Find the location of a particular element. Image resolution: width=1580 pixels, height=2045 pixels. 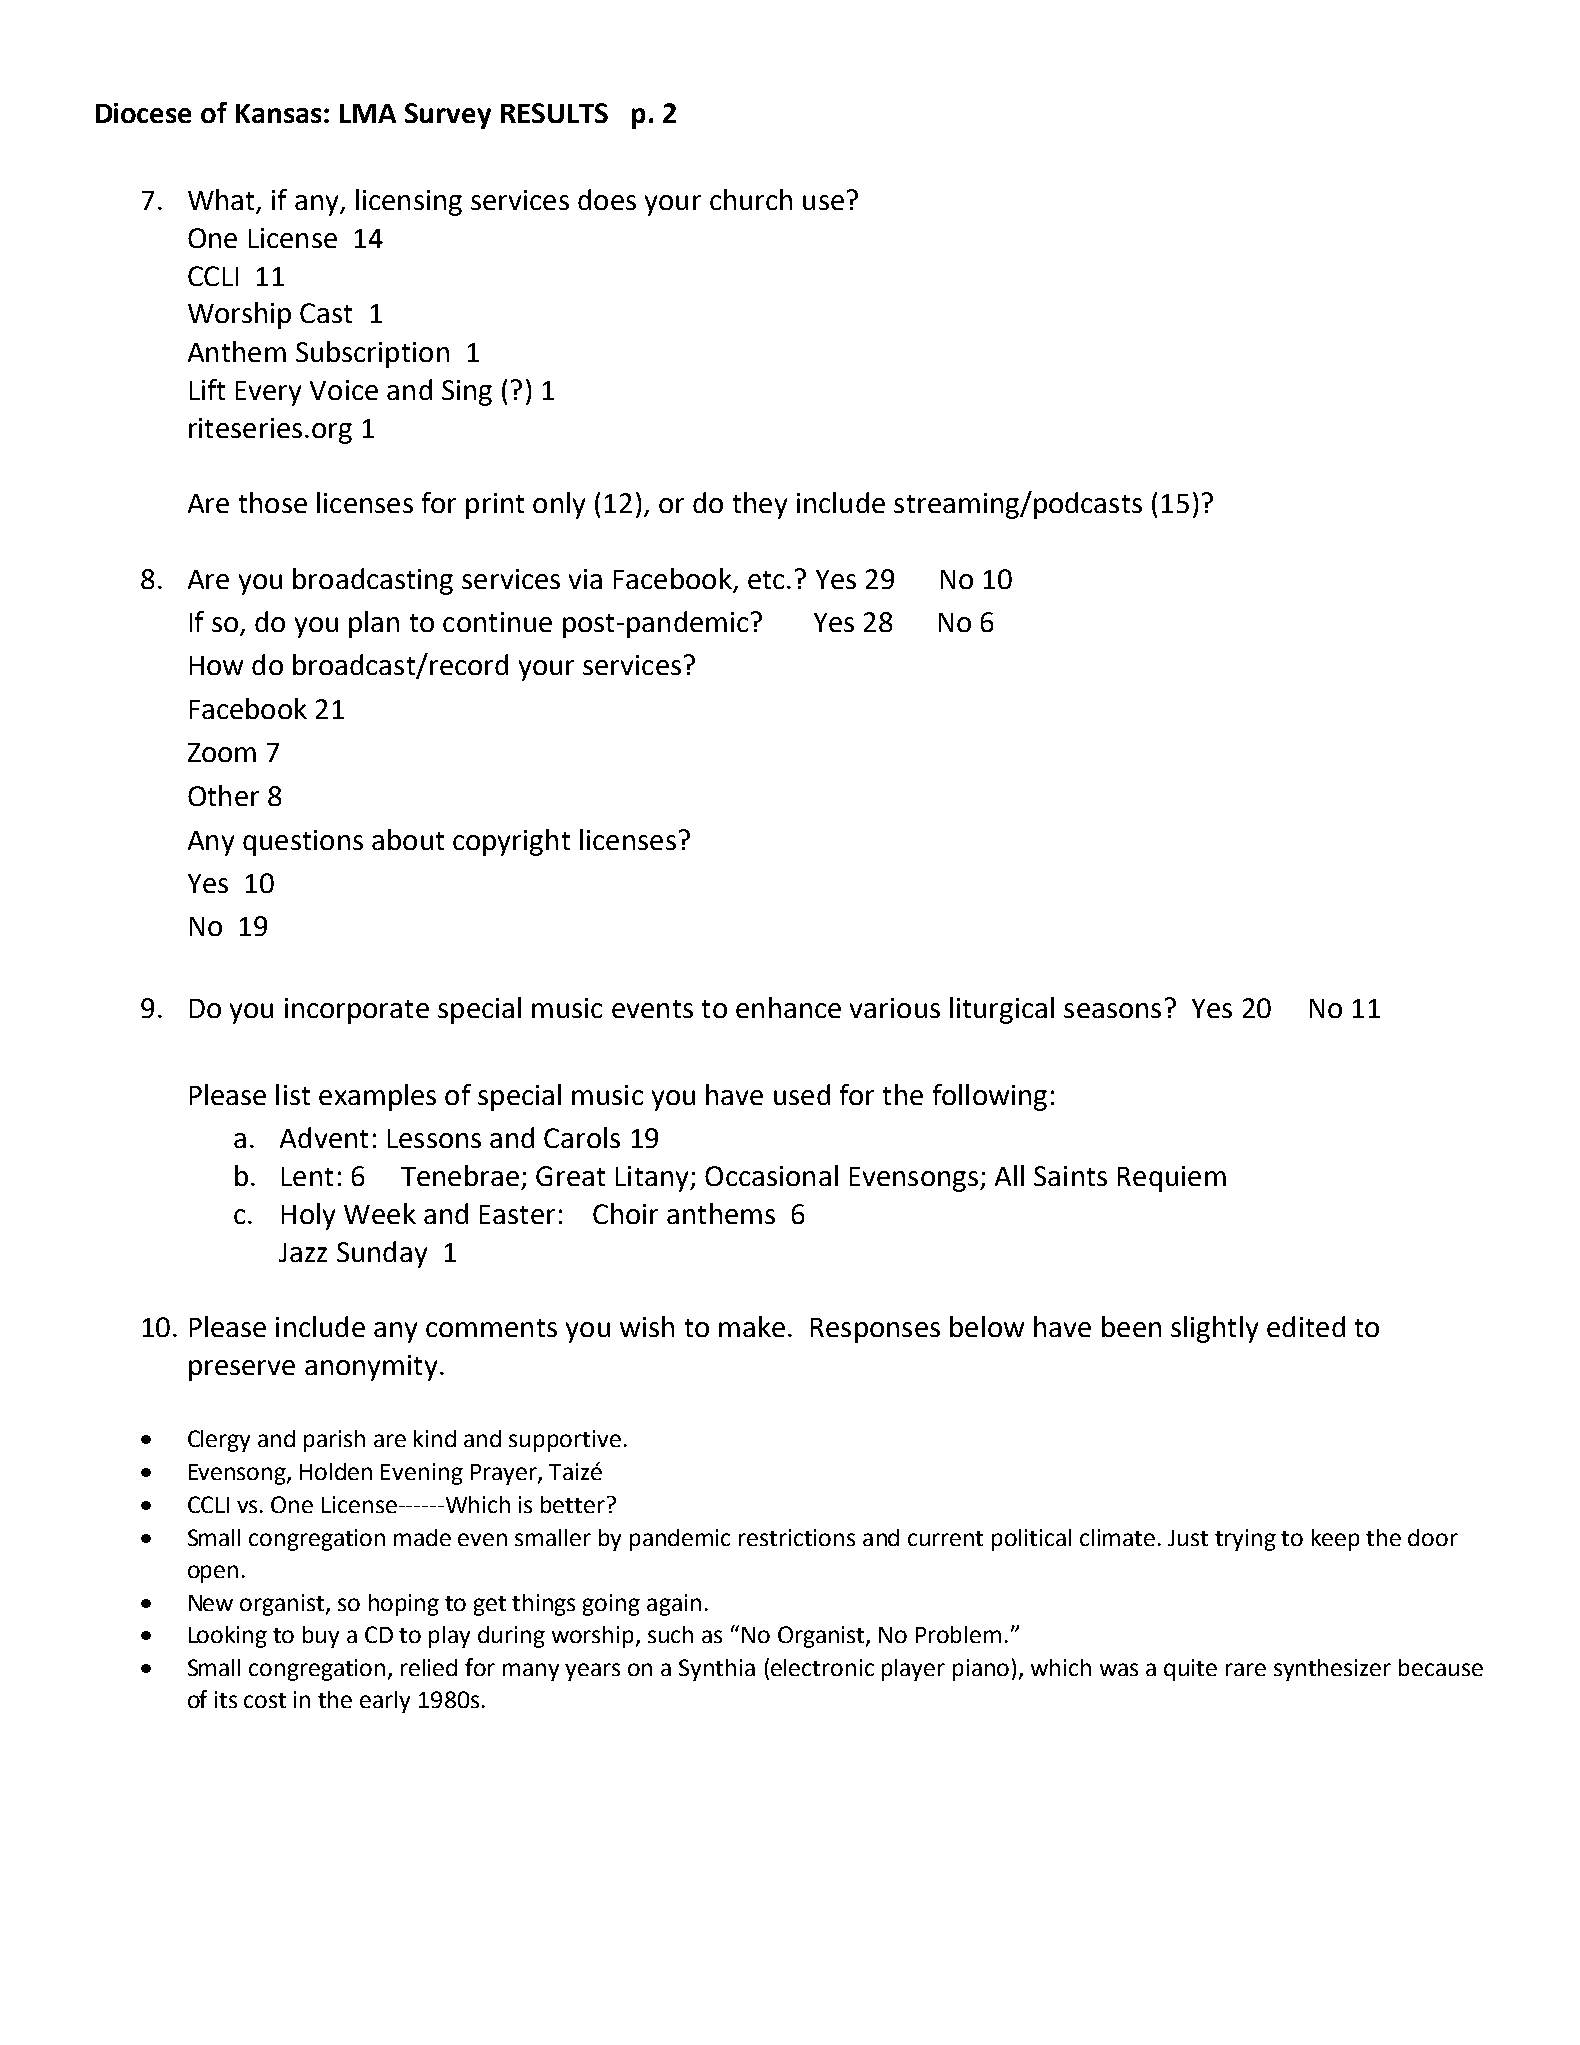

does is located at coordinates (607, 199).
